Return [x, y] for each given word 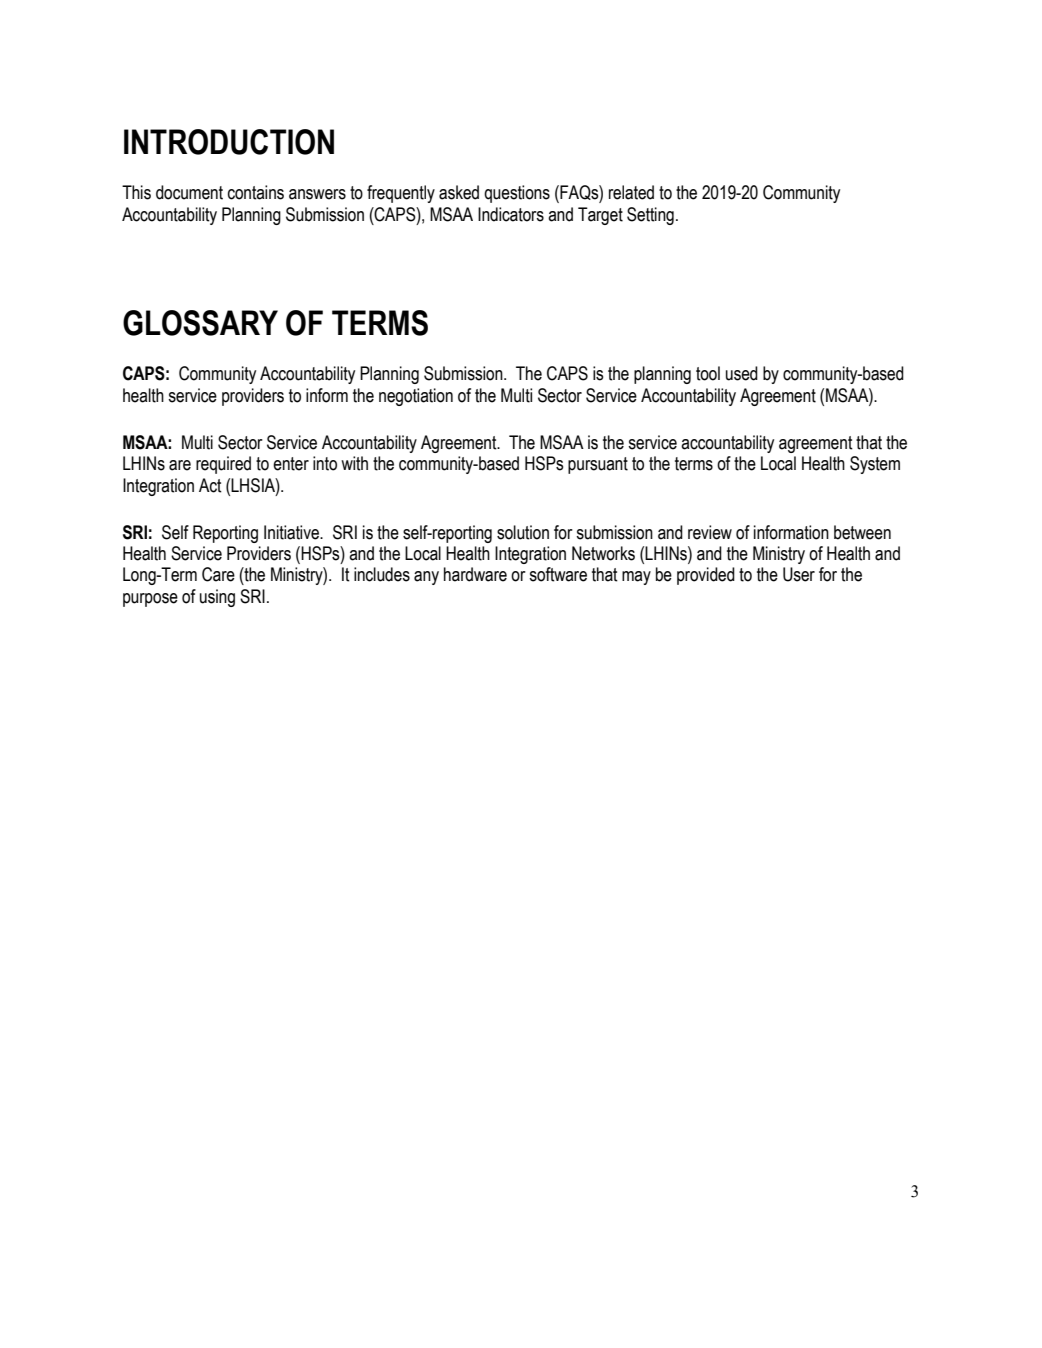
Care [218, 574]
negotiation [416, 397]
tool [708, 373]
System [875, 465]
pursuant [598, 465]
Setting [650, 216]
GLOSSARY [200, 323]
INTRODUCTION [229, 142]
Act [210, 485]
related [631, 192]
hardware [475, 574]
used [742, 373]
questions [517, 194]
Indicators [511, 214]
